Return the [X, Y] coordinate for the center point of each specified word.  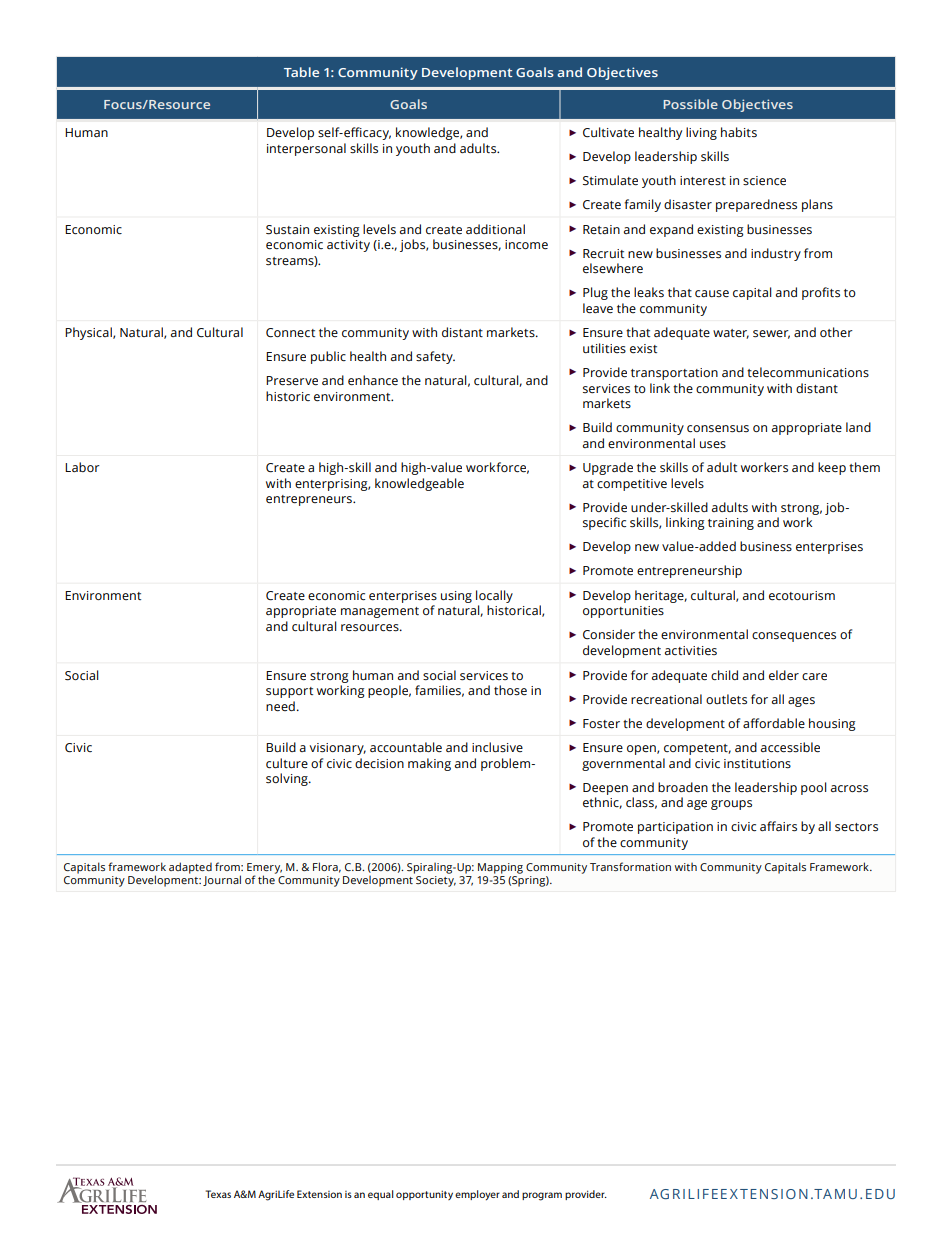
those [510, 690]
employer [477, 1195]
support [289, 692]
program [542, 1196]
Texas [218, 1194]
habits [739, 132]
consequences [794, 637]
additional [495, 229]
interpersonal [306, 149]
